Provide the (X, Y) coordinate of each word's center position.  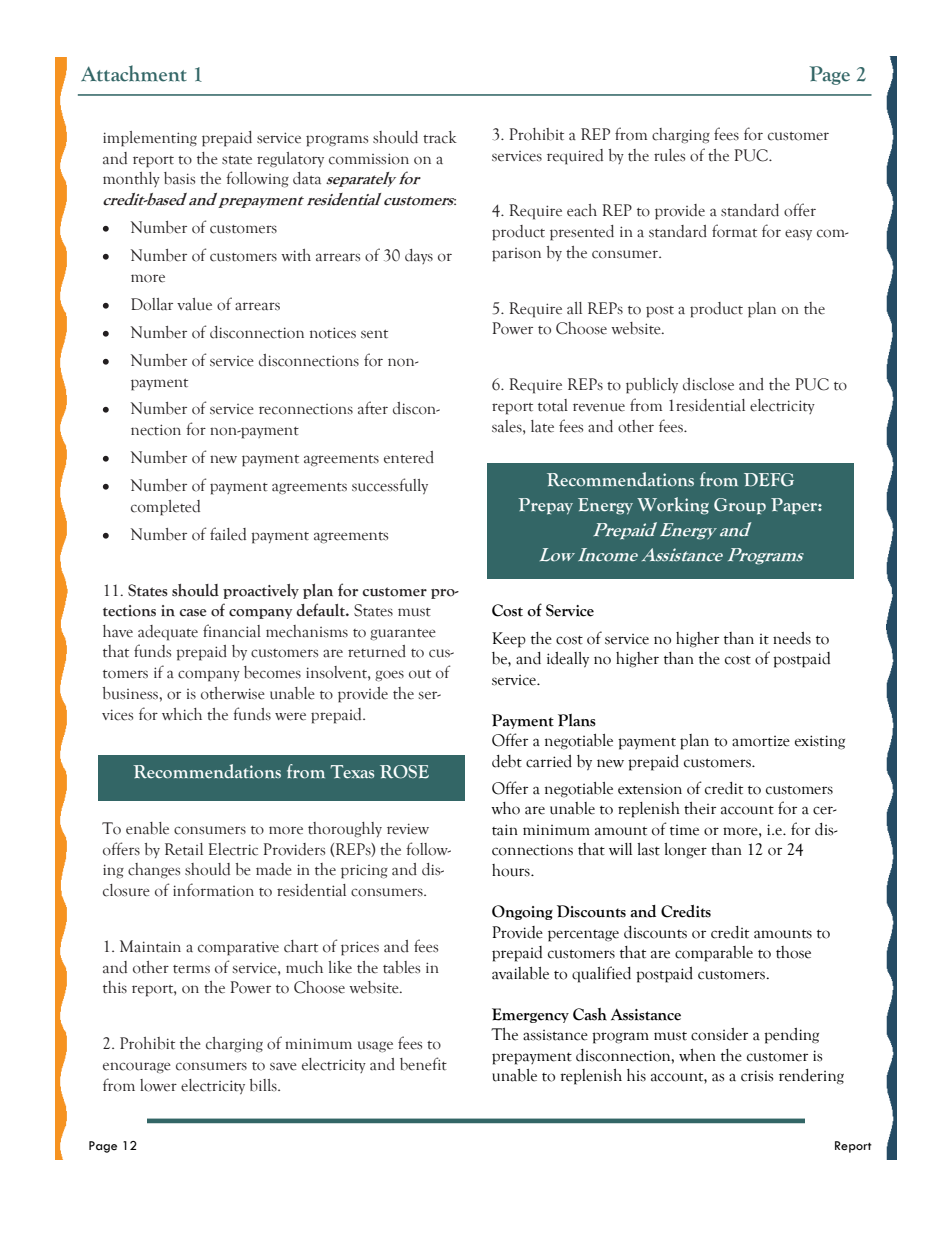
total (553, 405)
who (505, 808)
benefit (423, 1064)
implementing (150, 139)
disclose (708, 384)
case (193, 613)
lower (158, 1085)
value (194, 304)
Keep (509, 640)
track (440, 137)
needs (792, 638)
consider (719, 1034)
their (700, 808)
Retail (184, 849)
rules (669, 155)
